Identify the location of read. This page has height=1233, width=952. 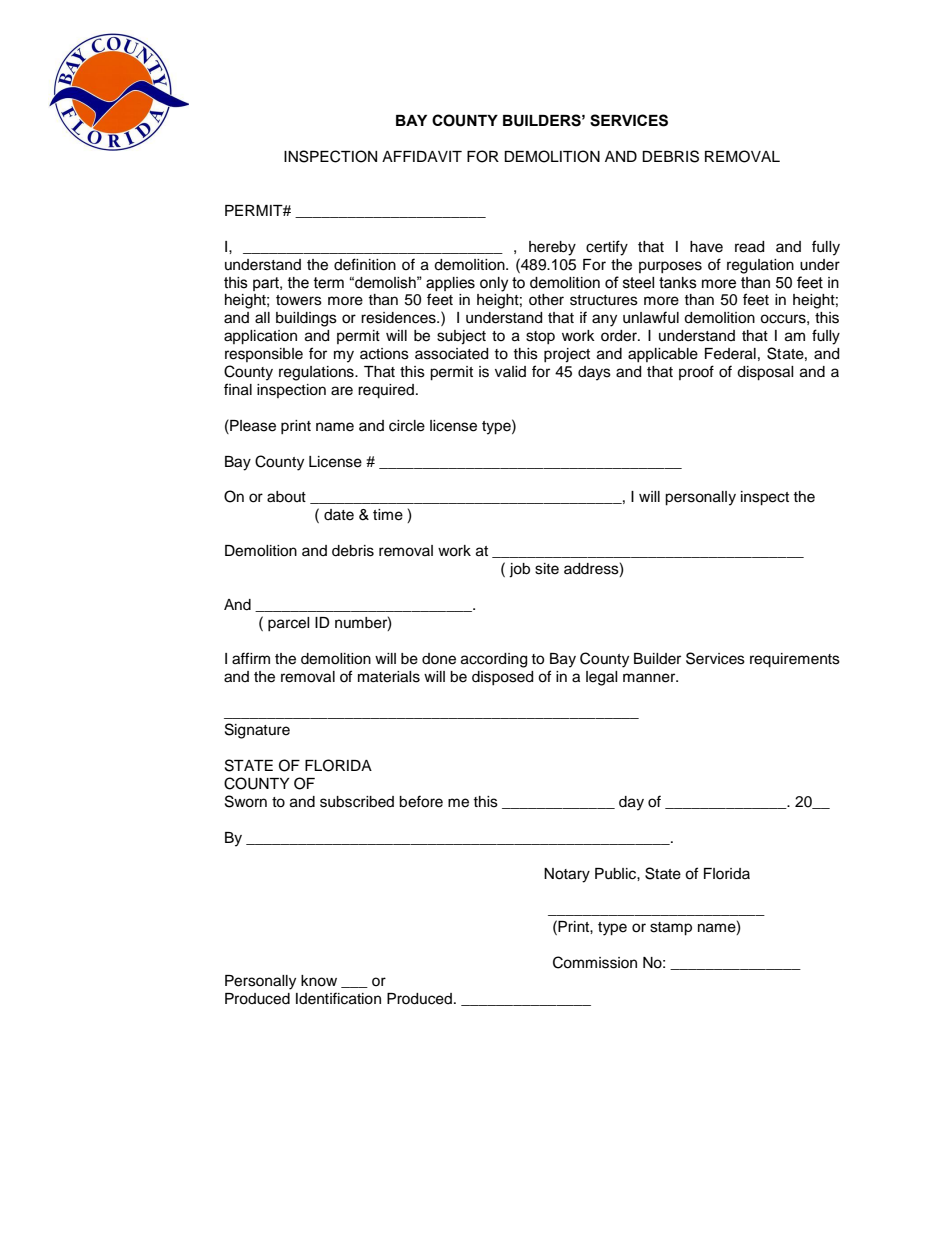
(749, 247).
